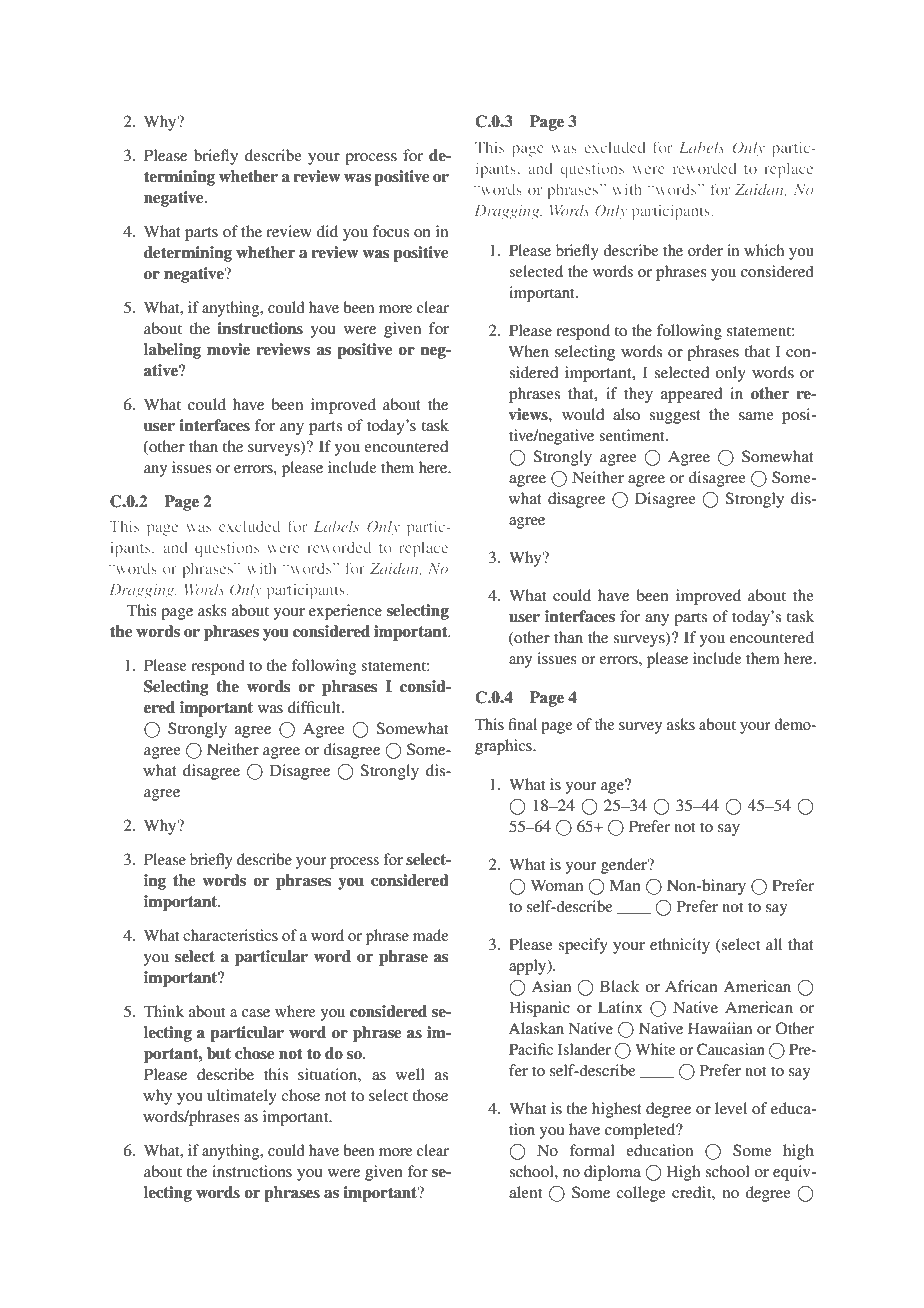 Image resolution: width=924 pixels, height=1308 pixels. Describe the element at coordinates (675, 417) in the image. I see `suggest` at that location.
